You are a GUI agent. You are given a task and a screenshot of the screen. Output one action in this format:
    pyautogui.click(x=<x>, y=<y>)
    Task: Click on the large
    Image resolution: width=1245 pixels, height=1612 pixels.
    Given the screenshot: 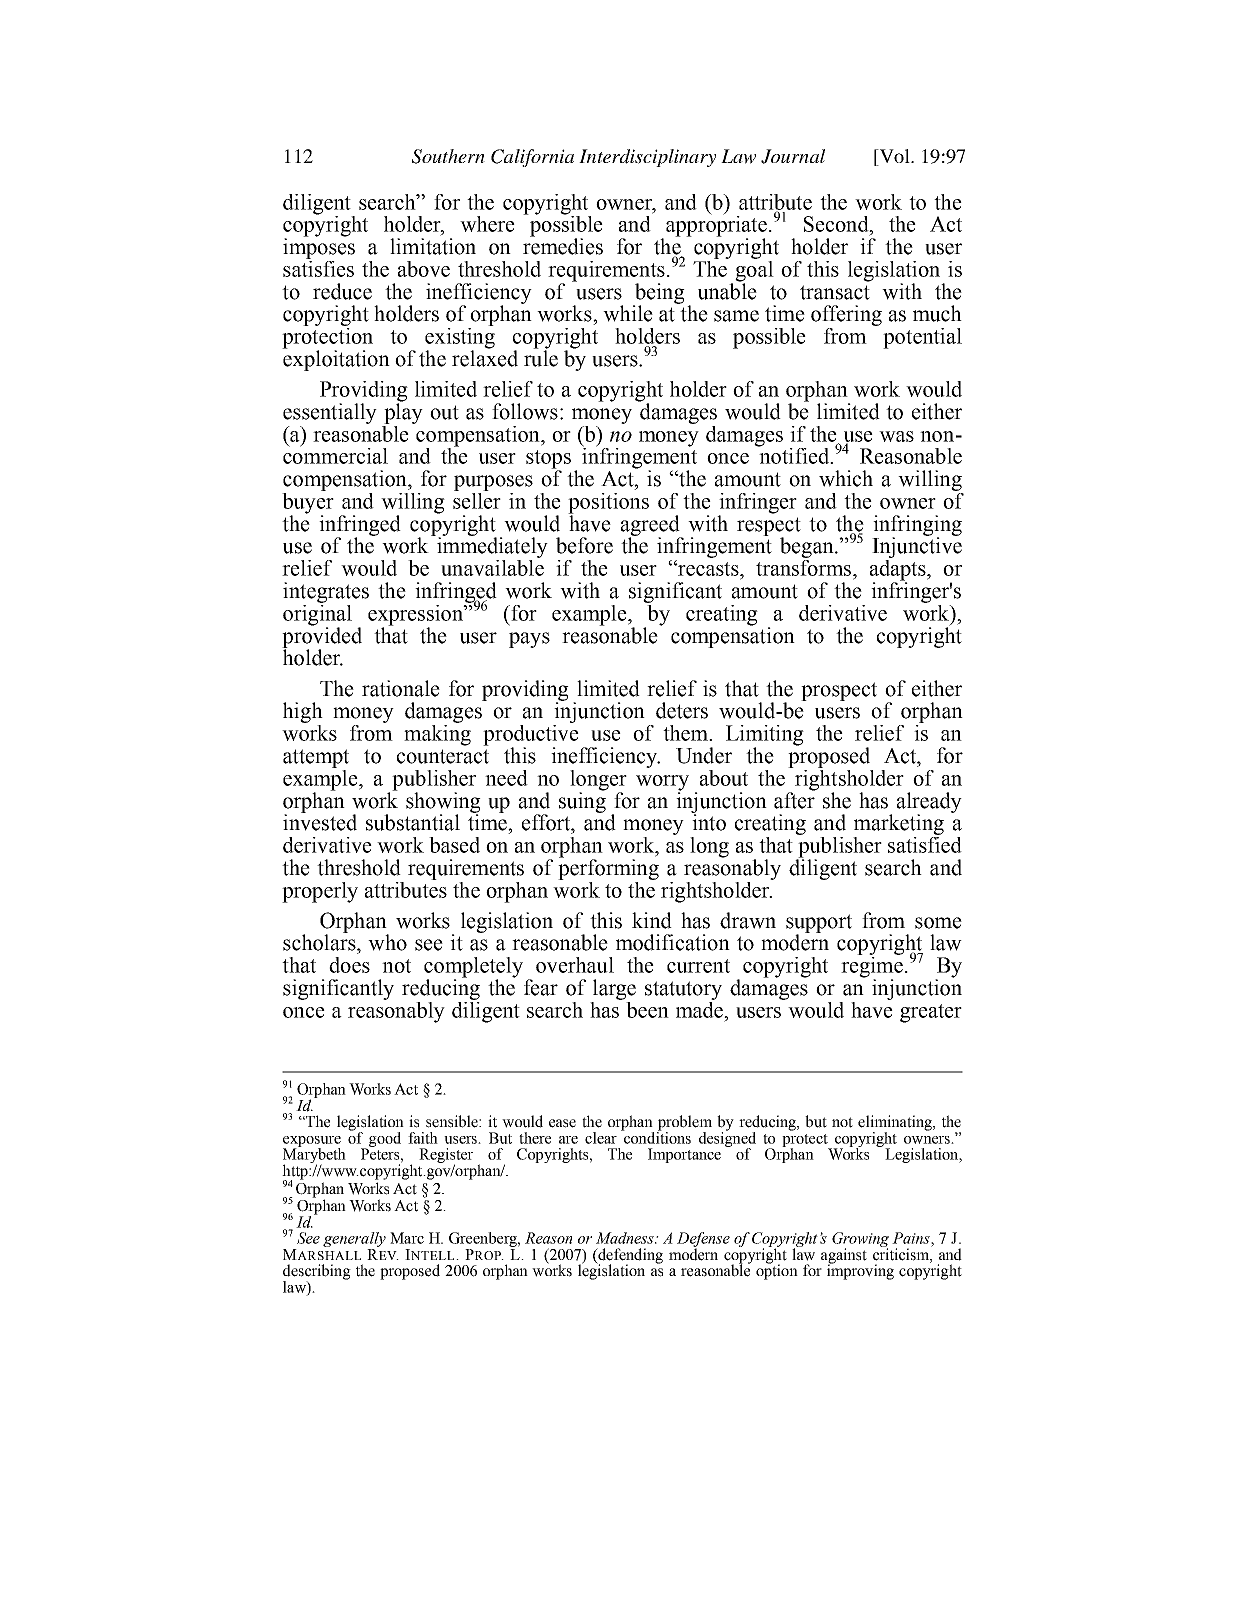 What is the action you would take?
    pyautogui.click(x=614, y=989)
